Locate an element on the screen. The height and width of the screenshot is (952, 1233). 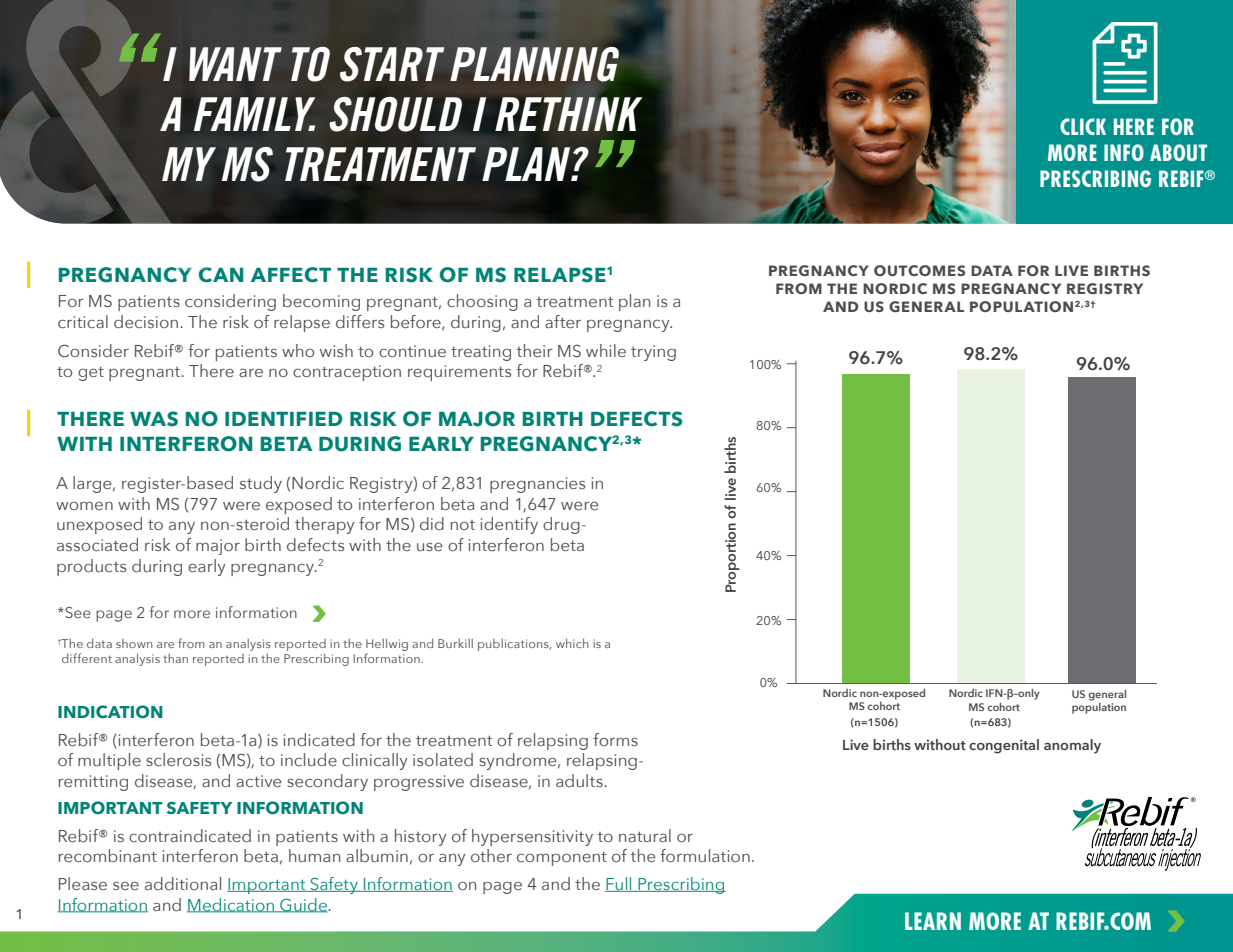
Full is located at coordinates (619, 884).
